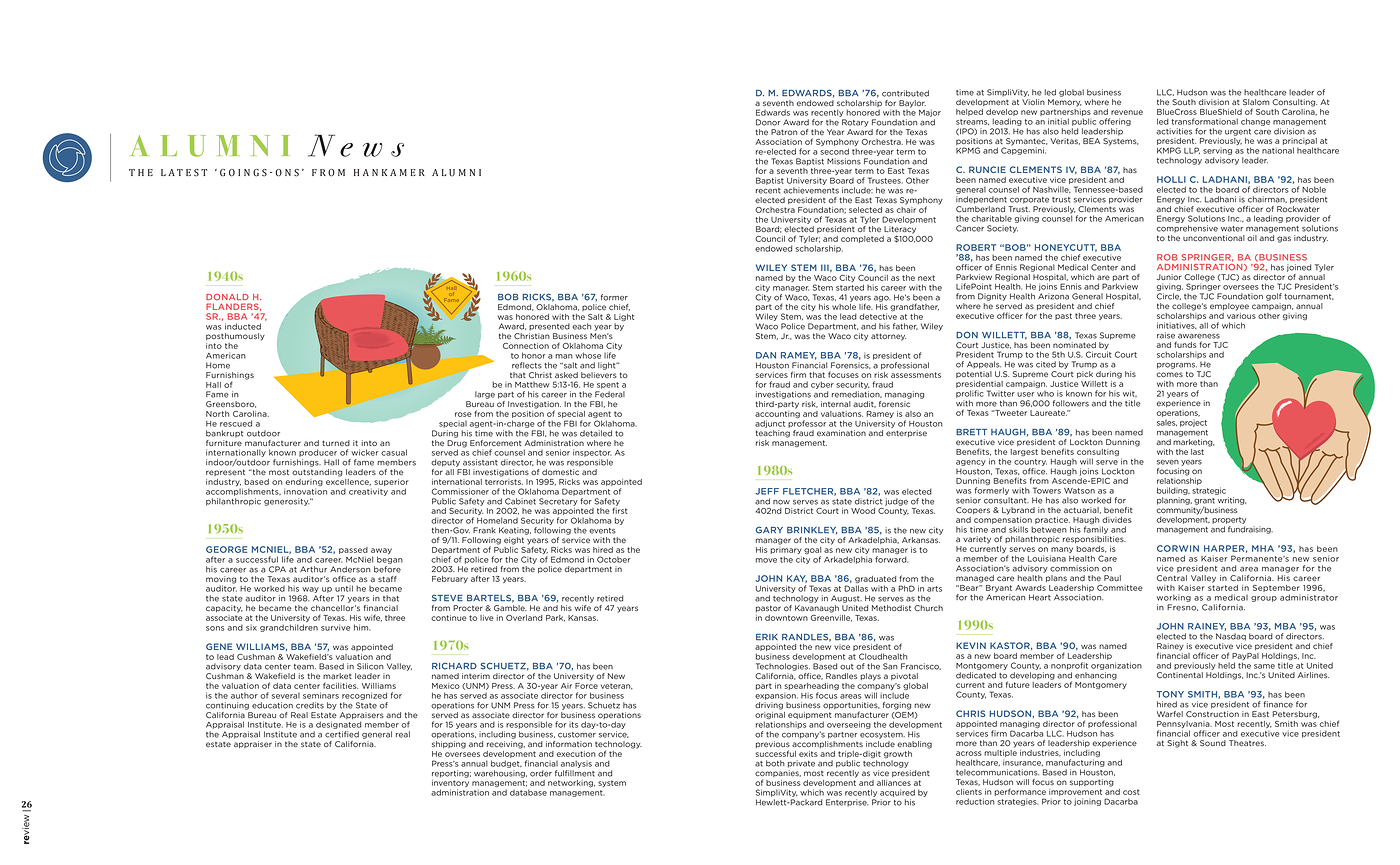  I want to click on unconventional, so click(1214, 238).
